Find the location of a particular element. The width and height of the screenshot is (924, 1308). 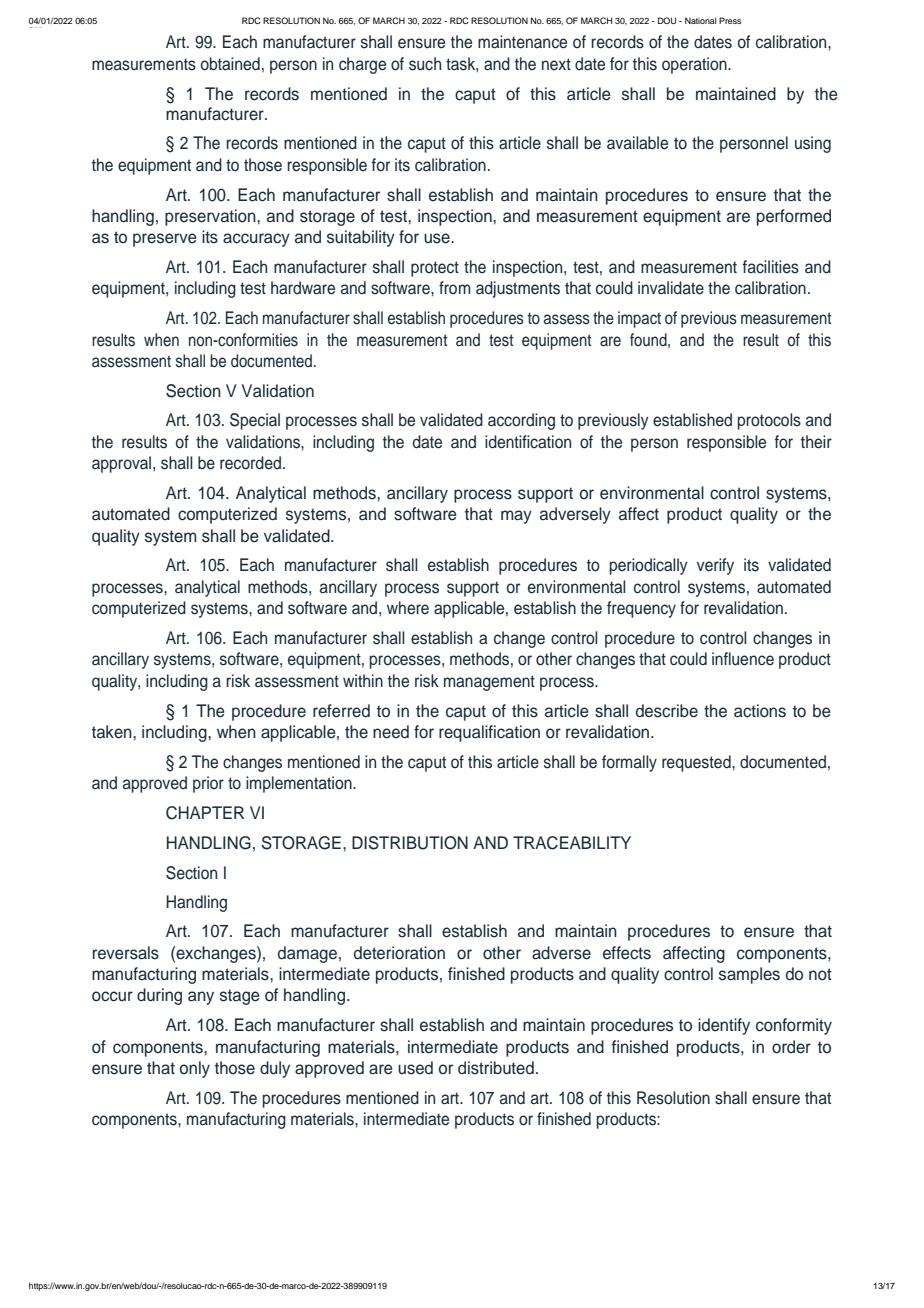

only is located at coordinates (195, 1069).
